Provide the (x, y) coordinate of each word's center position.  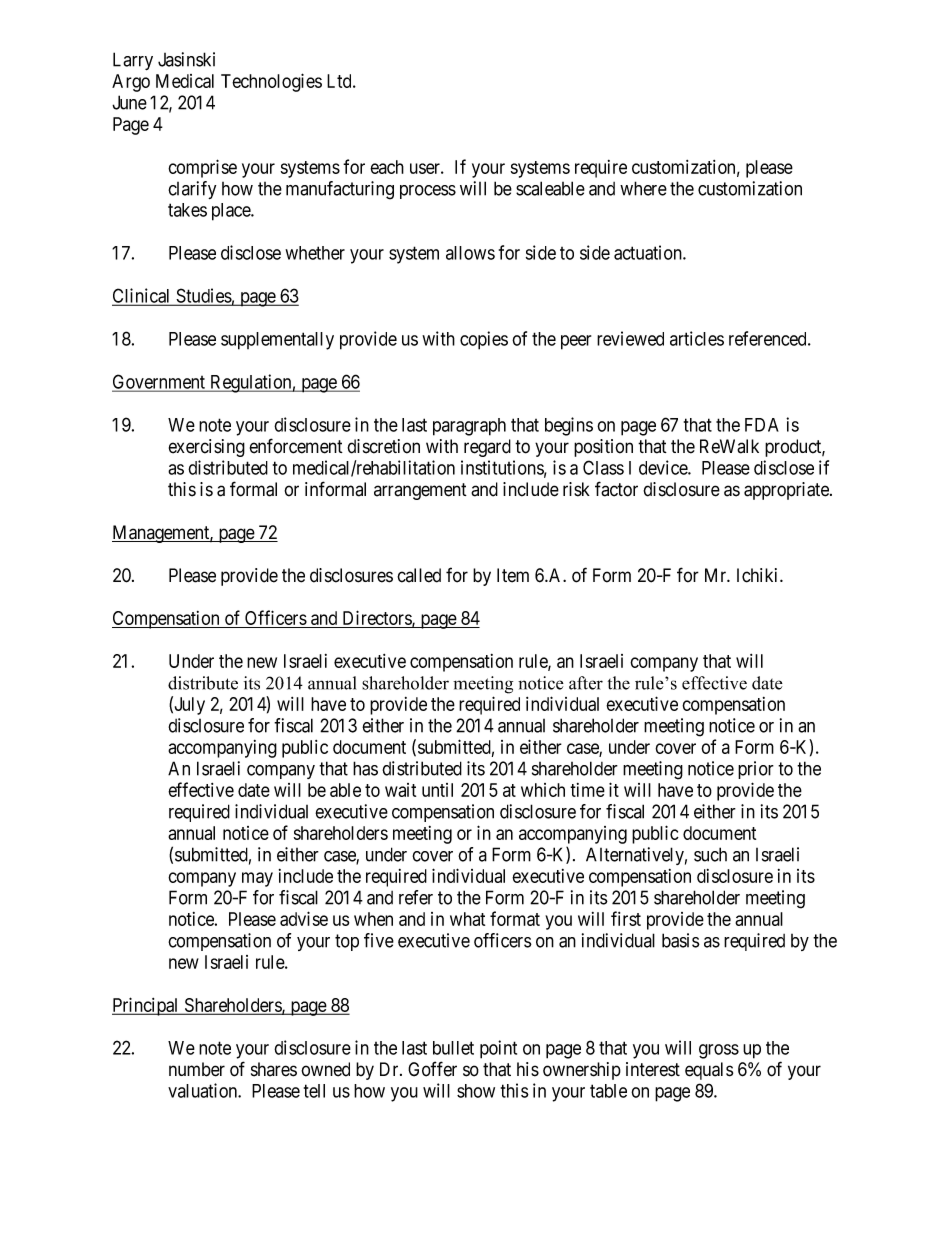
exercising (207, 448)
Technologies (271, 82)
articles (697, 338)
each (387, 167)
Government (160, 382)
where (643, 188)
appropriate (787, 491)
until (437, 790)
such (710, 854)
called (419, 575)
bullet (453, 1048)
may (257, 879)
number (197, 1069)
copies (484, 340)
